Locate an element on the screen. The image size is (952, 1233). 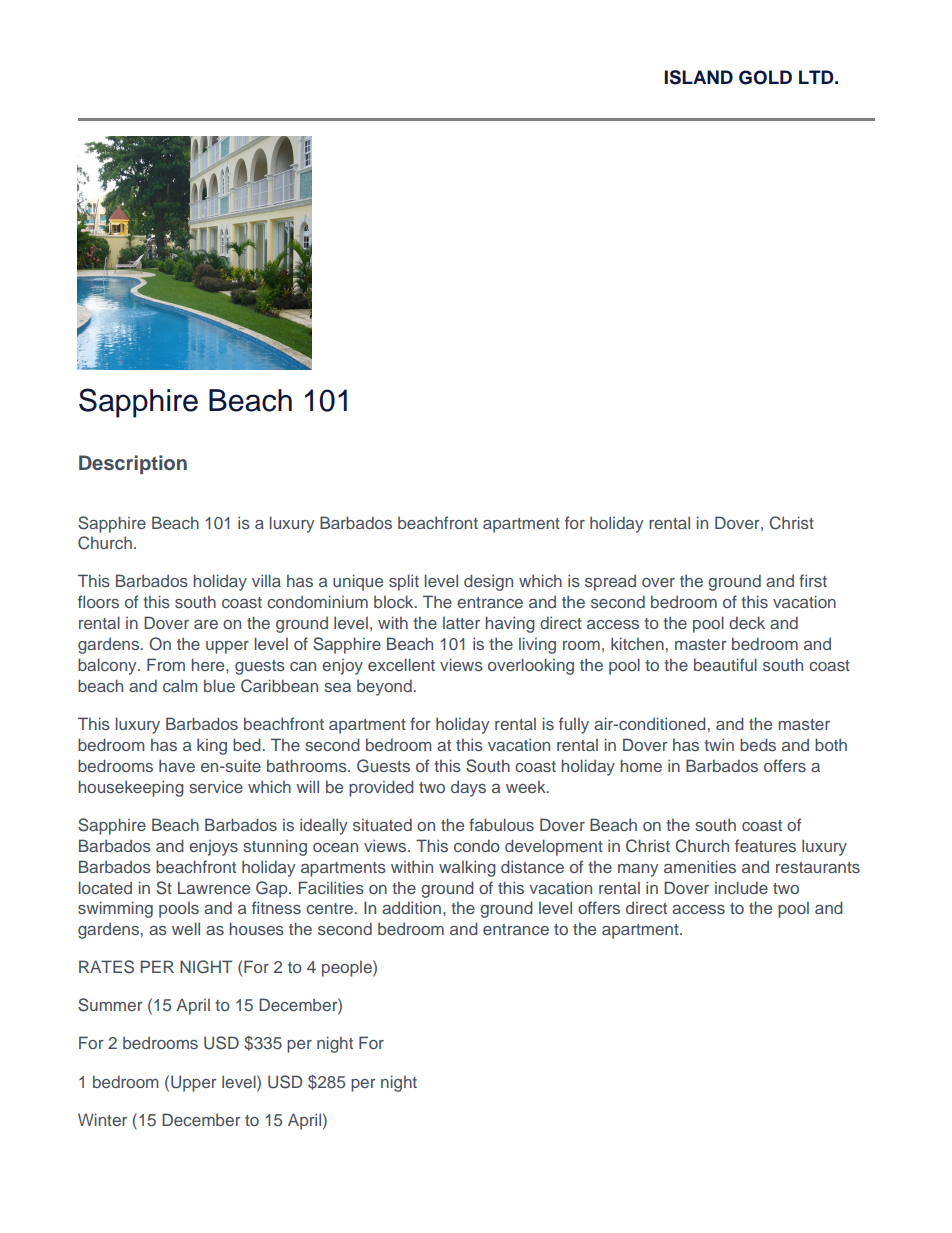
days is located at coordinates (468, 789).
